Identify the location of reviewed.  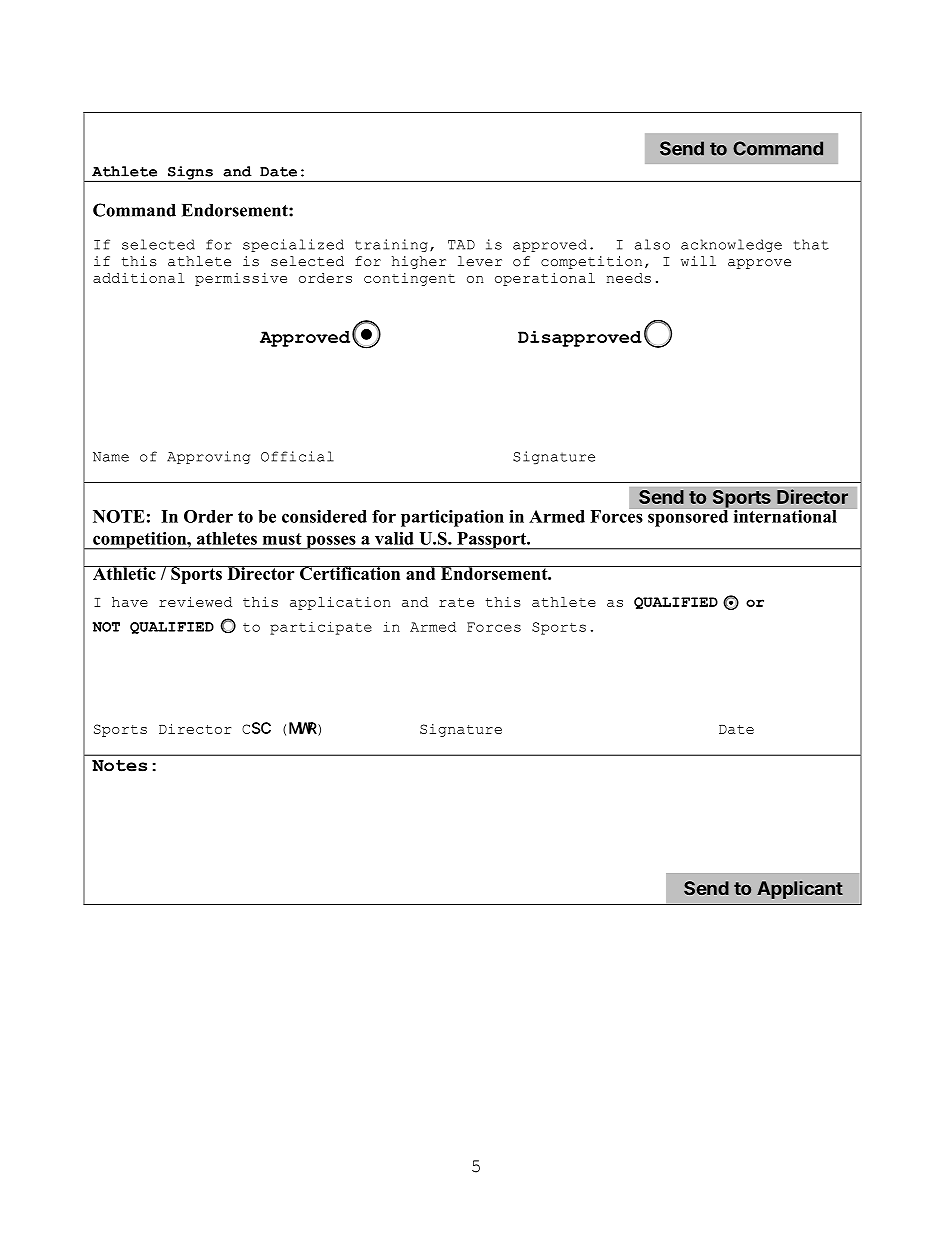
(195, 602).
